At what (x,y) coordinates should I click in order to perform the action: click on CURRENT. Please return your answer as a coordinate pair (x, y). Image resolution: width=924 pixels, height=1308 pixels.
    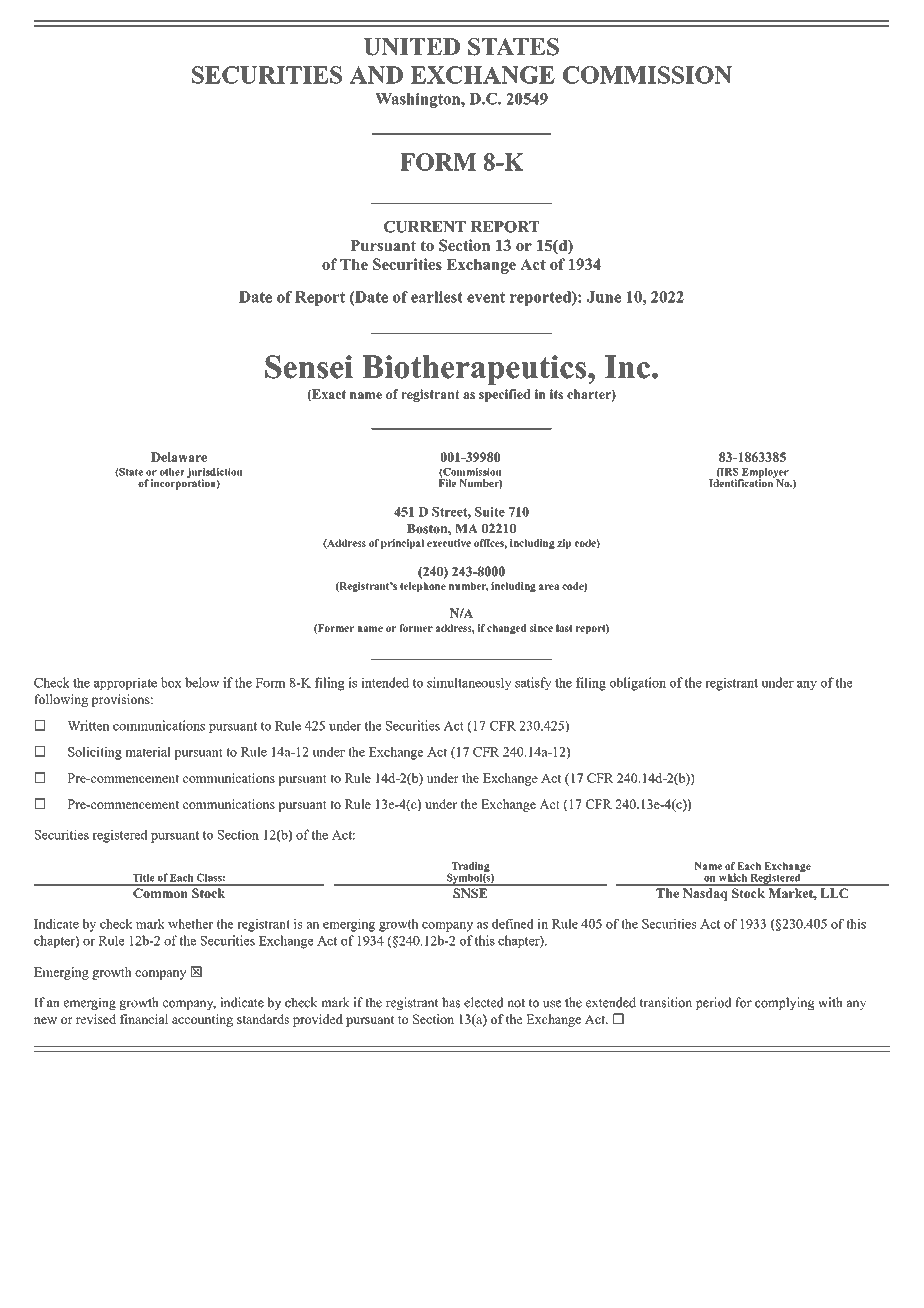
    Looking at the image, I should click on (425, 227).
